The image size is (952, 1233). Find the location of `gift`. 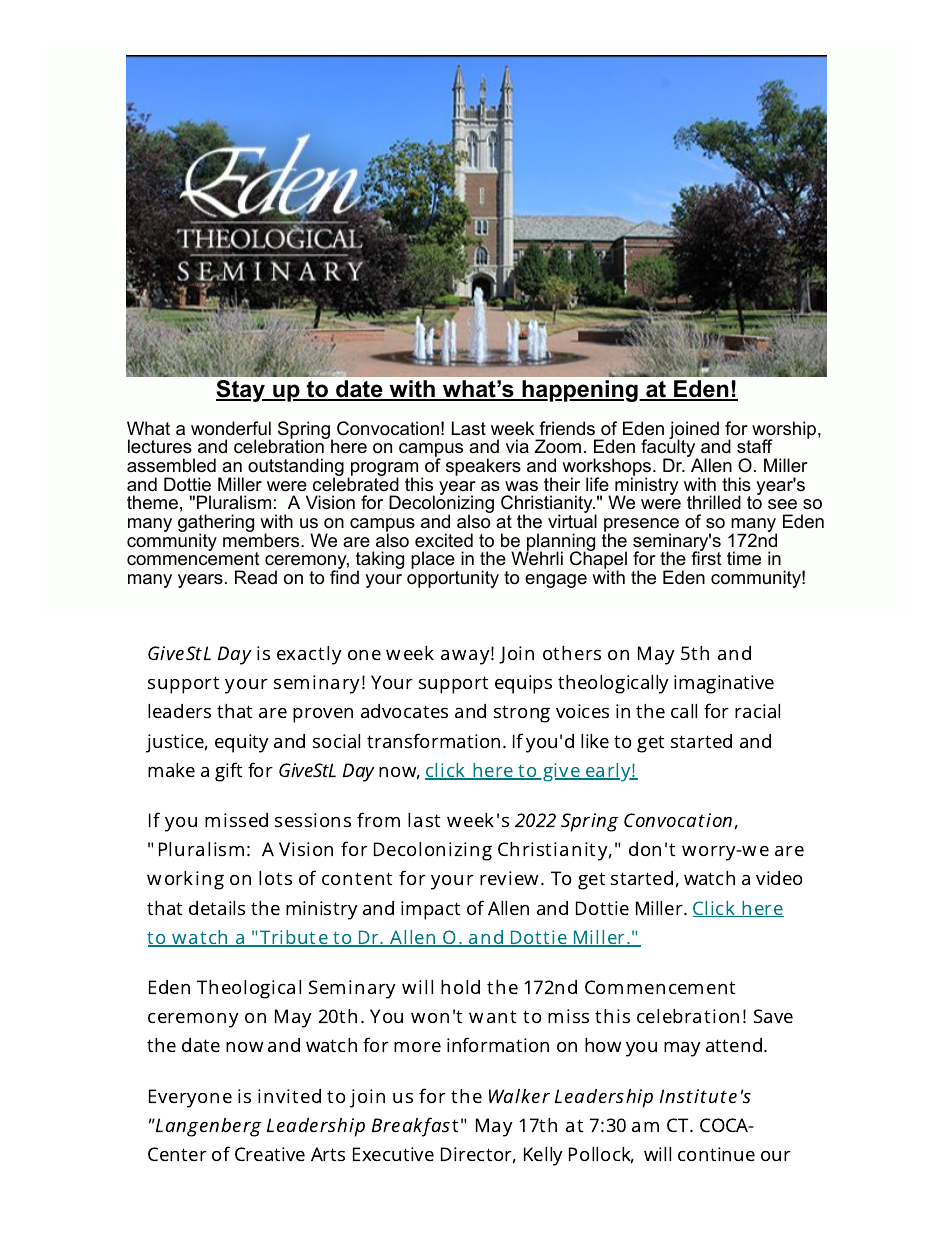

gift is located at coordinates (228, 772).
